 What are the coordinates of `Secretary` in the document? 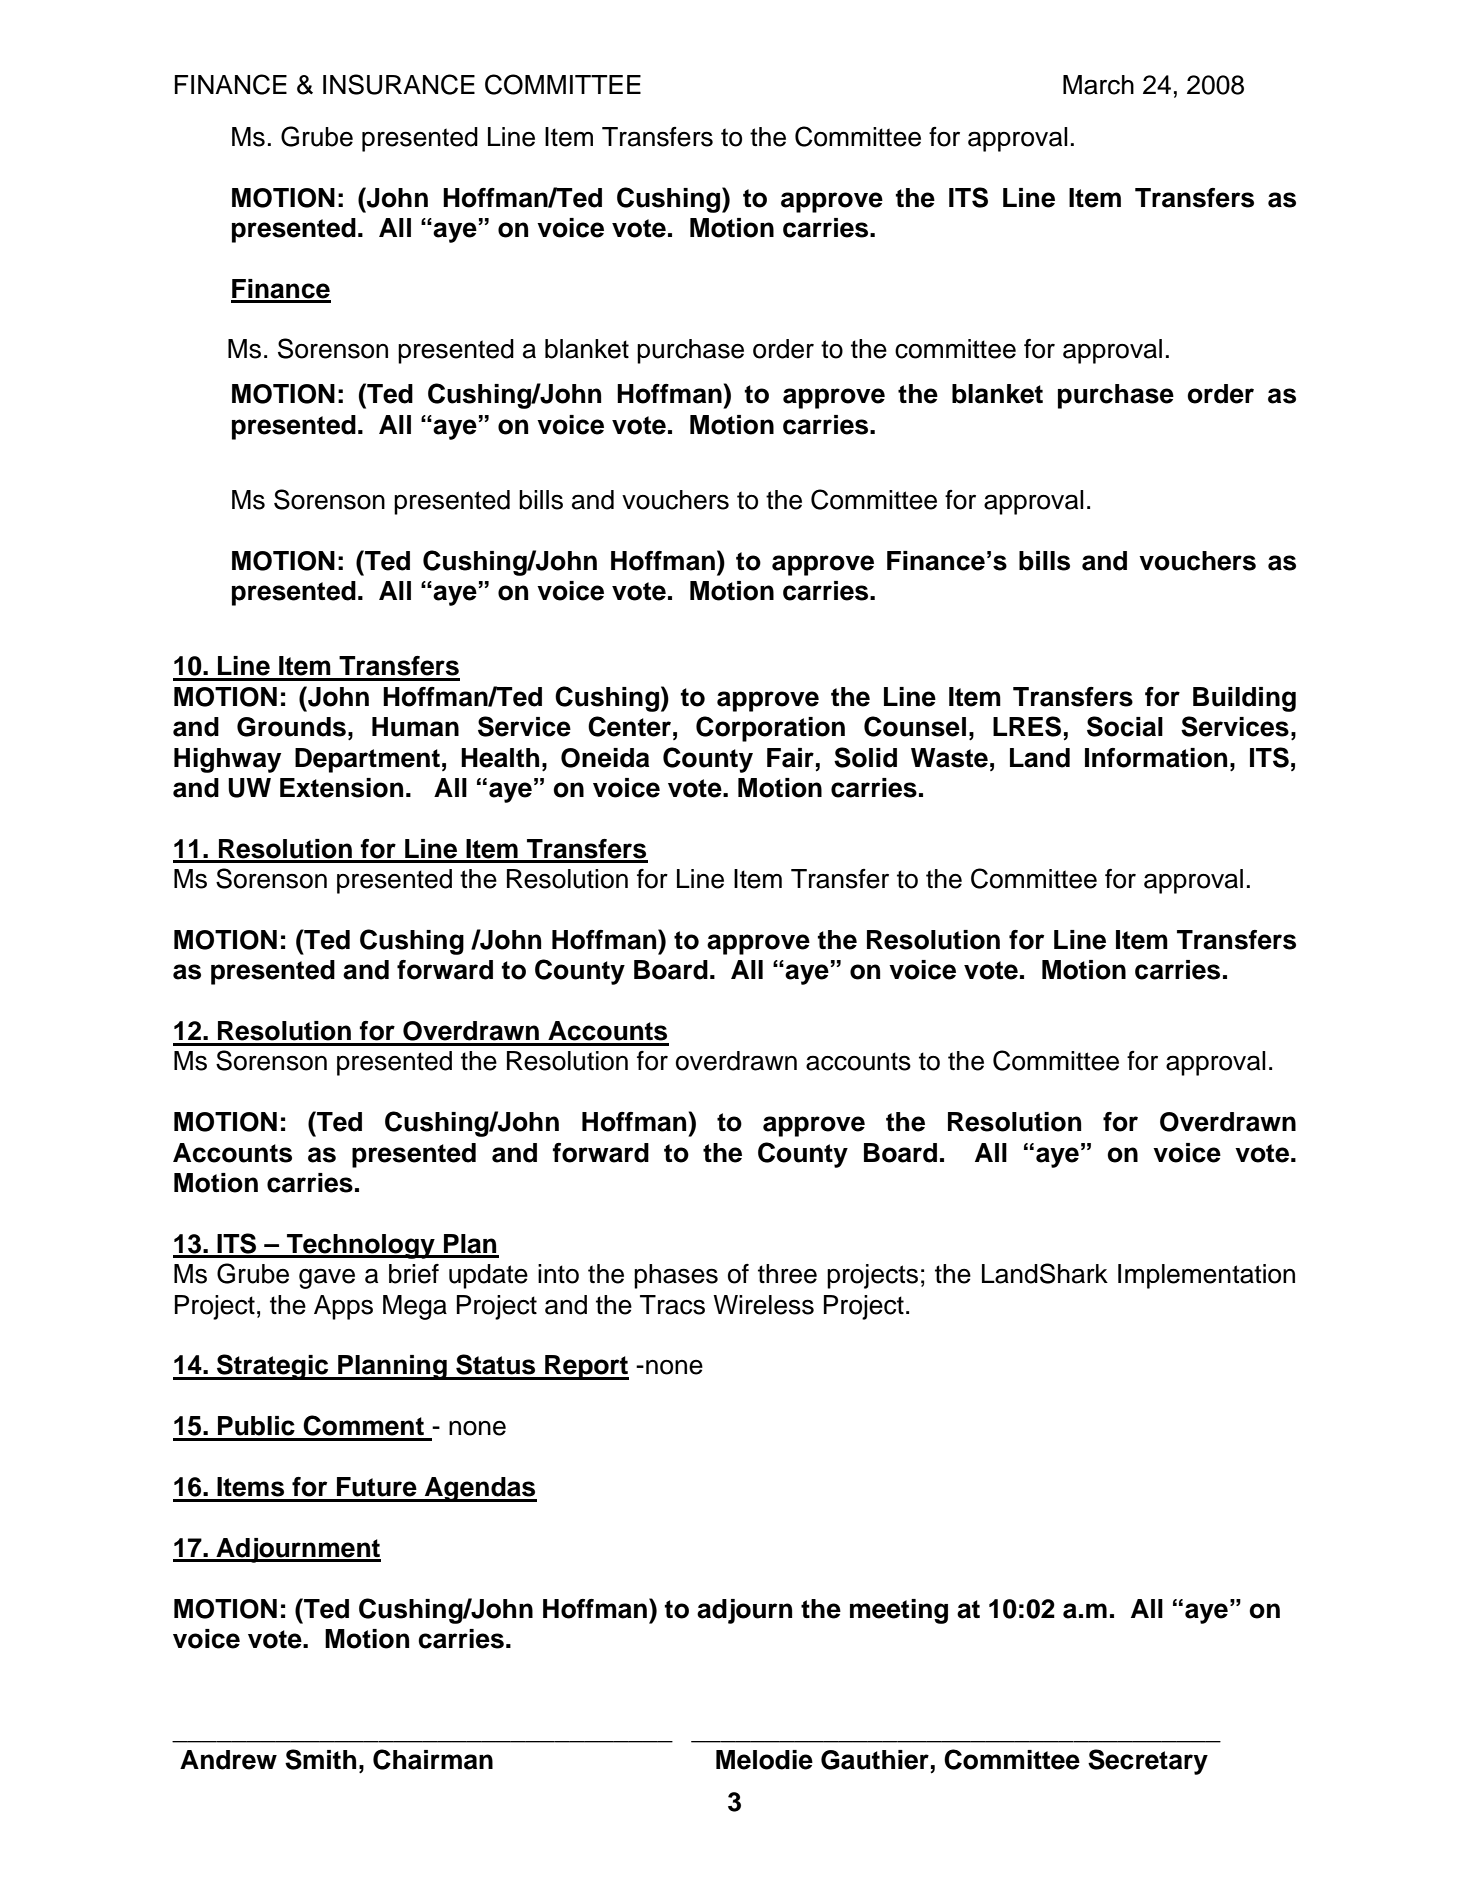 It's located at (1148, 1762).
